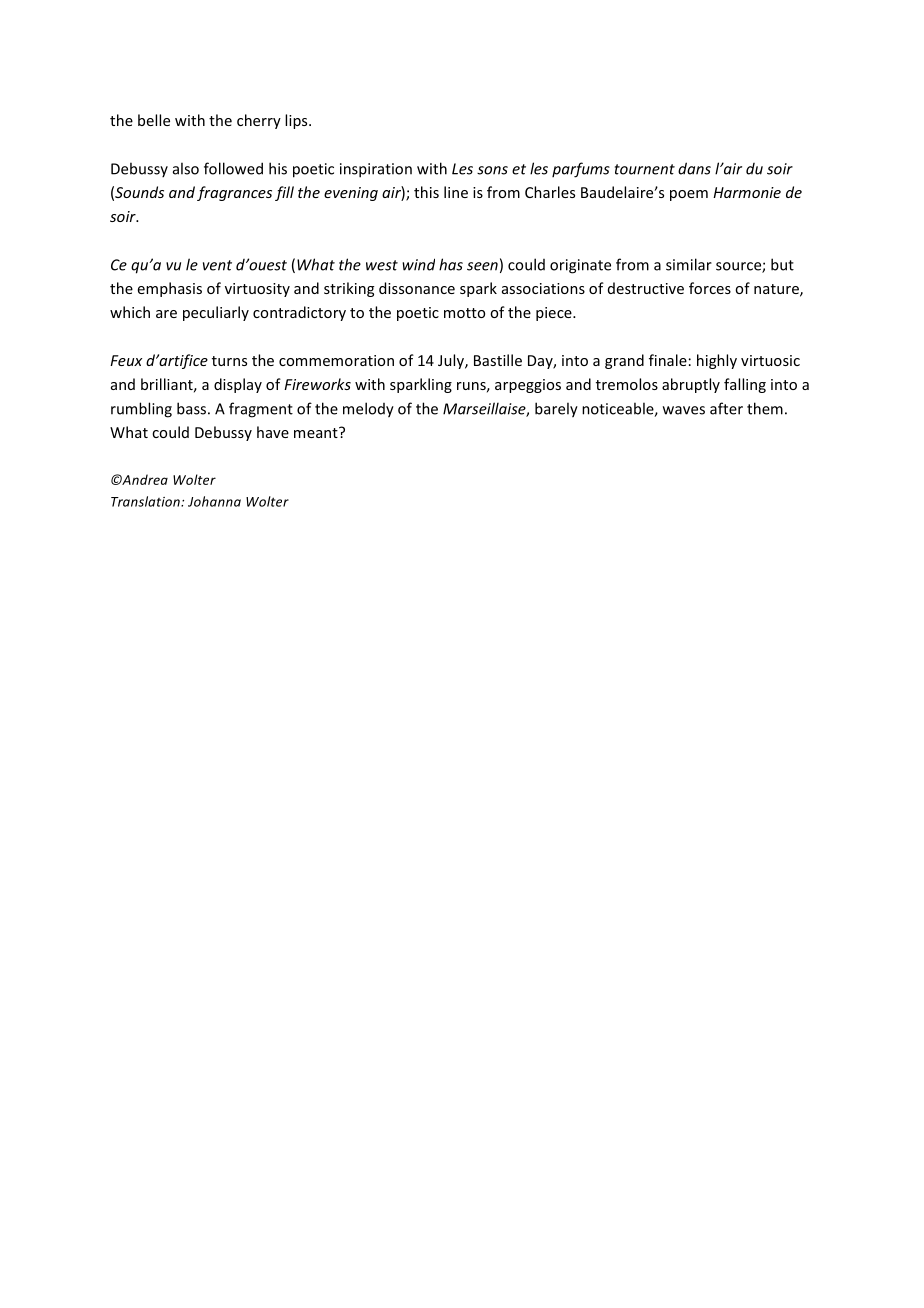 The width and height of the screenshot is (924, 1308). What do you see at coordinates (456, 192) in the screenshot?
I see `line` at bounding box center [456, 192].
